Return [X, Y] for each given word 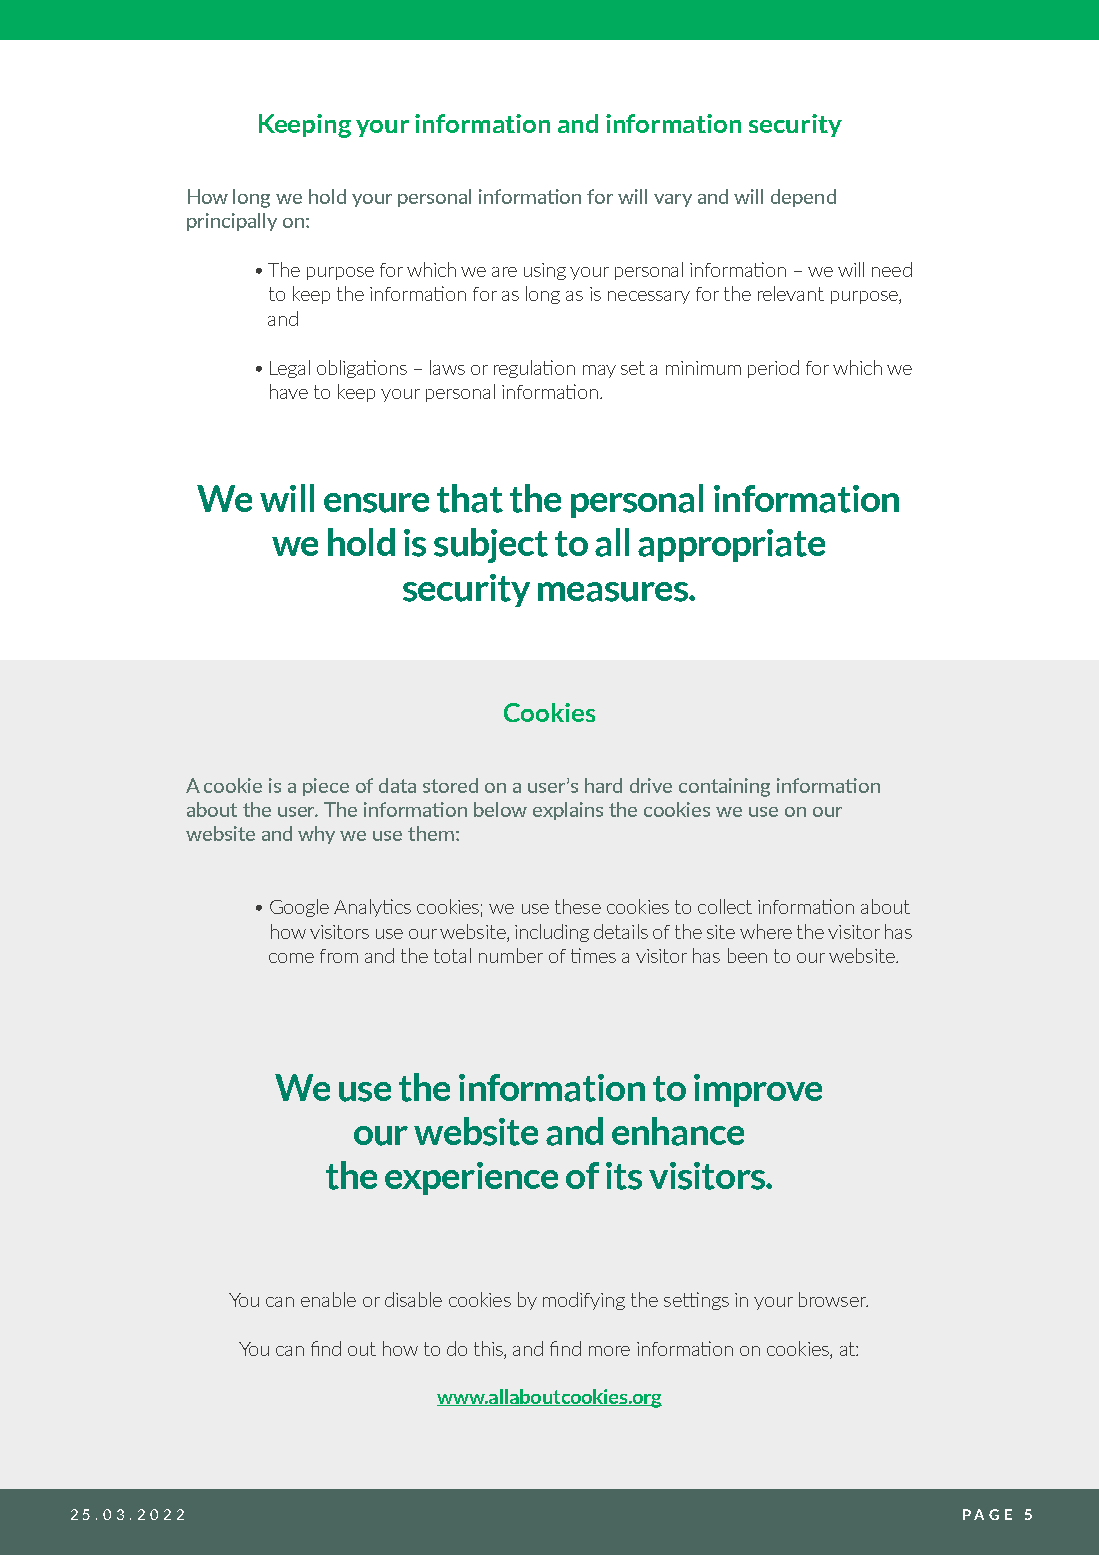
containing [724, 787]
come [291, 958]
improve [758, 1090]
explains [568, 811]
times [593, 955]
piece [326, 787]
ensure [376, 503]
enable [328, 1299]
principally [232, 222]
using [545, 271]
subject [491, 545]
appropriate [731, 545]
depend [803, 198]
